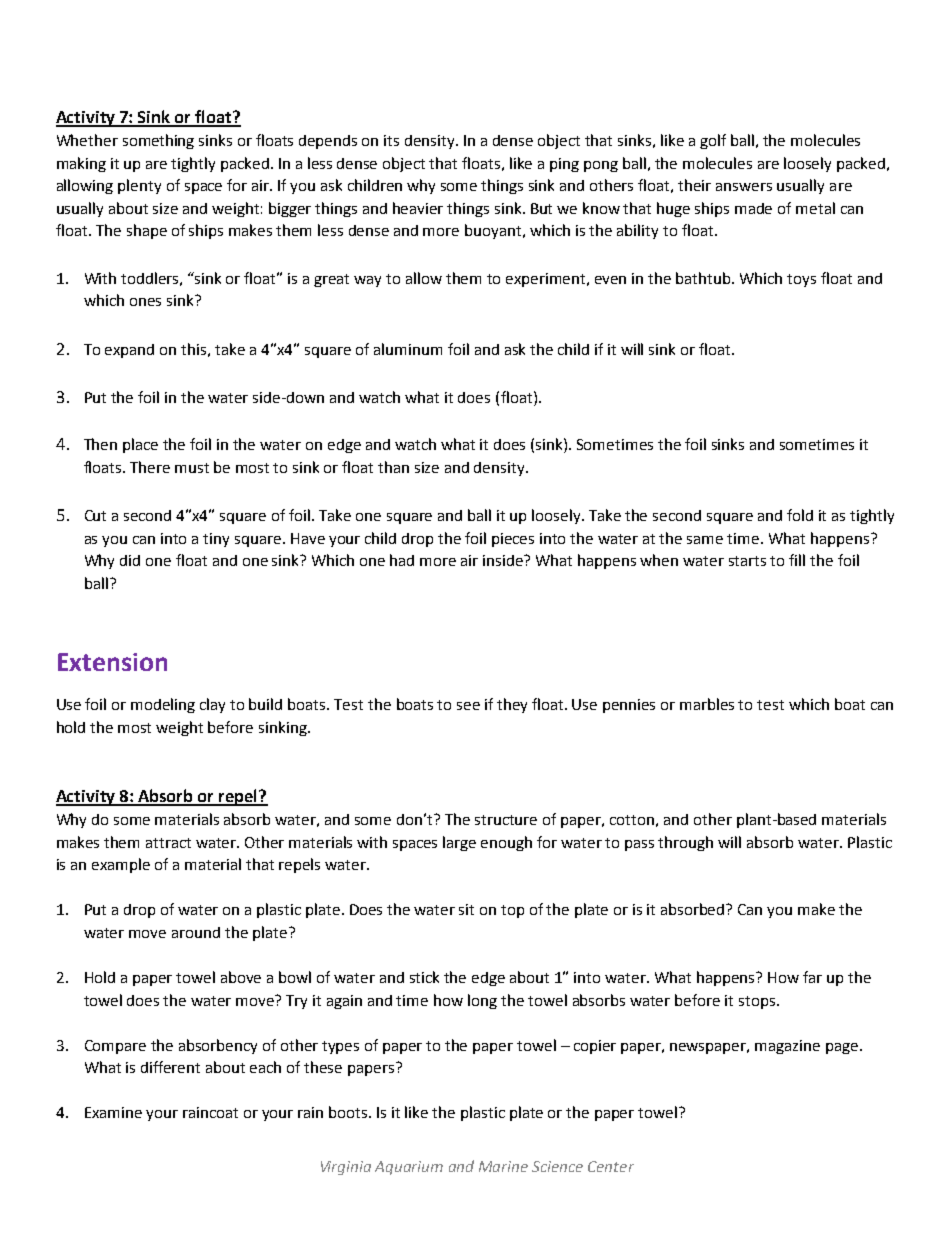 This screenshot has width=952, height=1233. Describe the element at coordinates (685, 843) in the screenshot. I see `through` at that location.
